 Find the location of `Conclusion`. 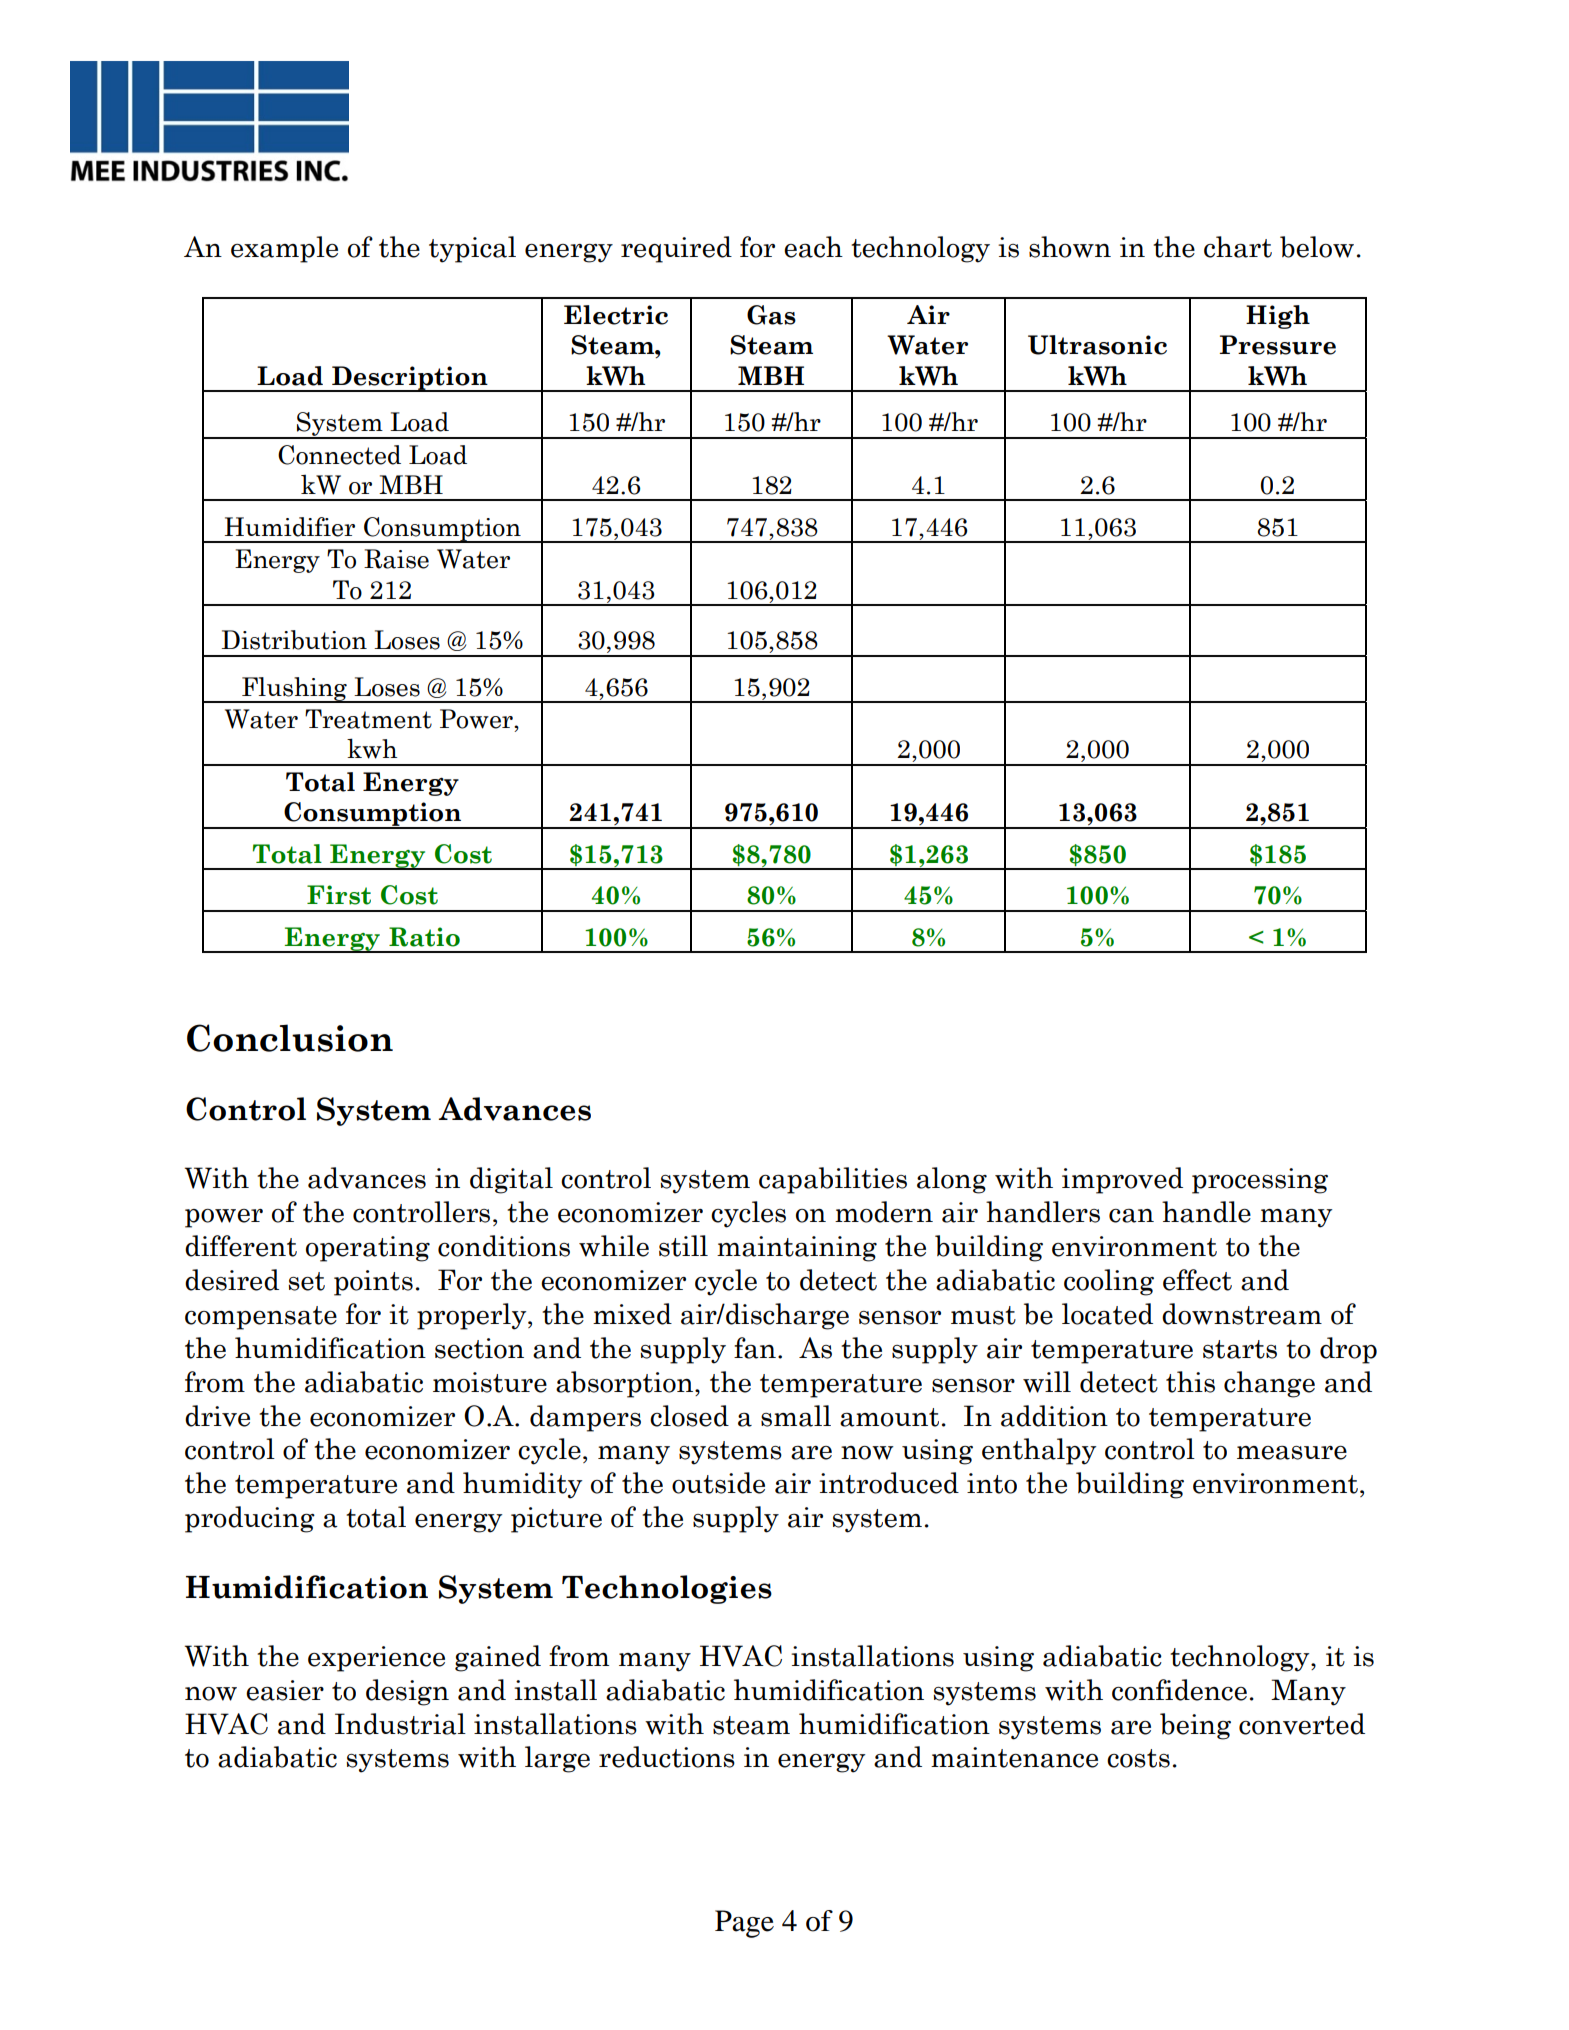

Conclusion is located at coordinates (290, 1038).
